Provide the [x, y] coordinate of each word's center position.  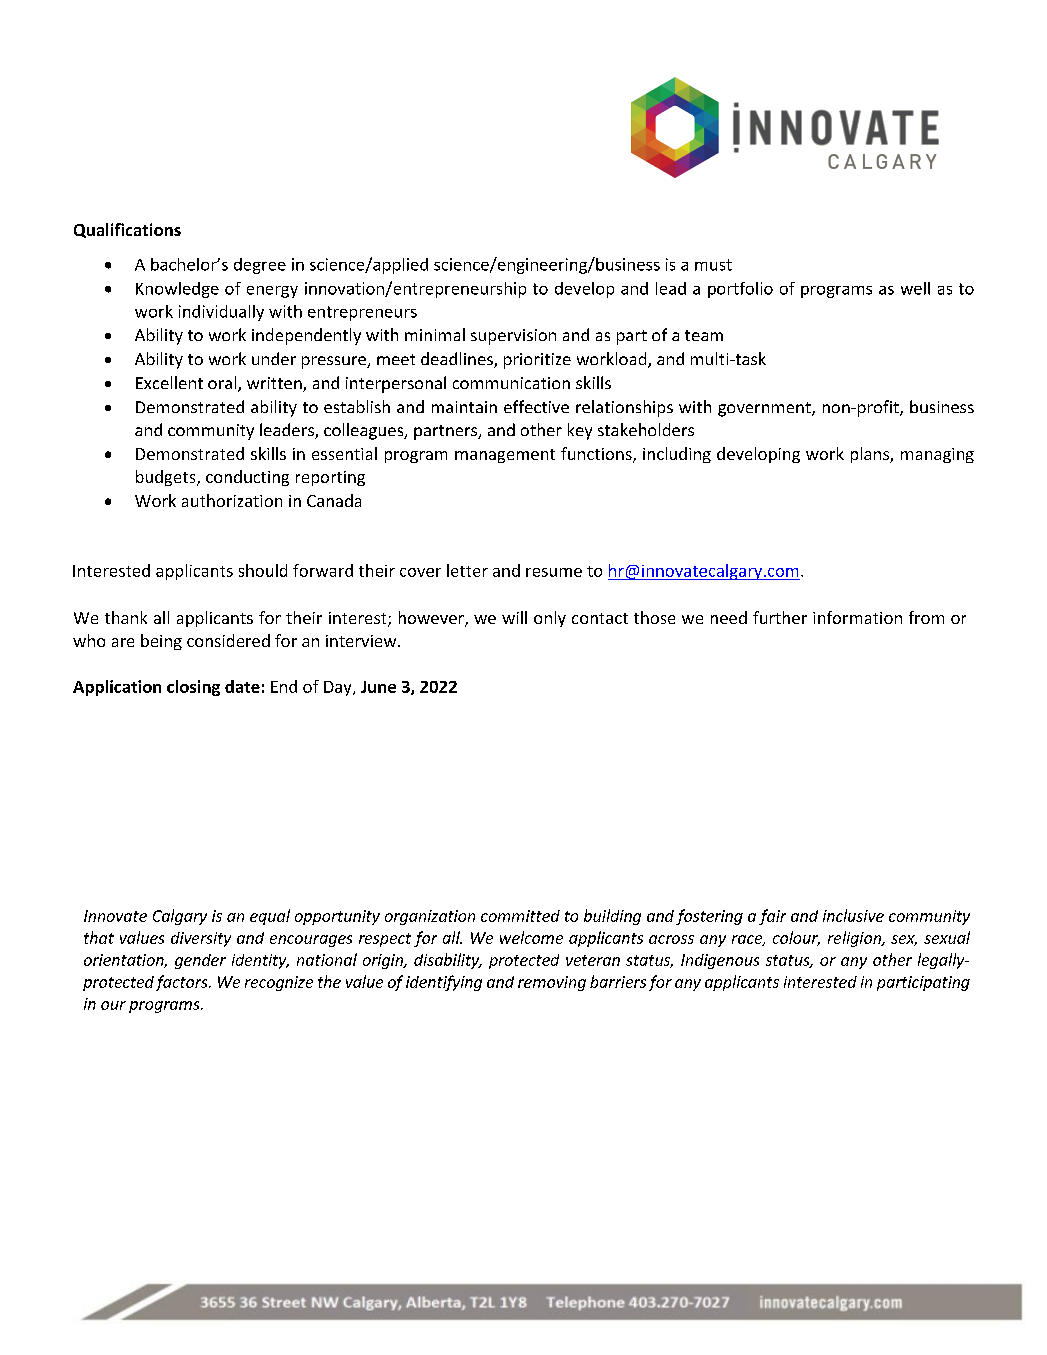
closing [193, 688]
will [514, 617]
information [857, 617]
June [378, 687]
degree [260, 266]
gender [200, 961]
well [915, 288]
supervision [513, 337]
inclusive [853, 915]
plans [871, 455]
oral [223, 384]
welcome [531, 937]
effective [536, 406]
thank [126, 617]
